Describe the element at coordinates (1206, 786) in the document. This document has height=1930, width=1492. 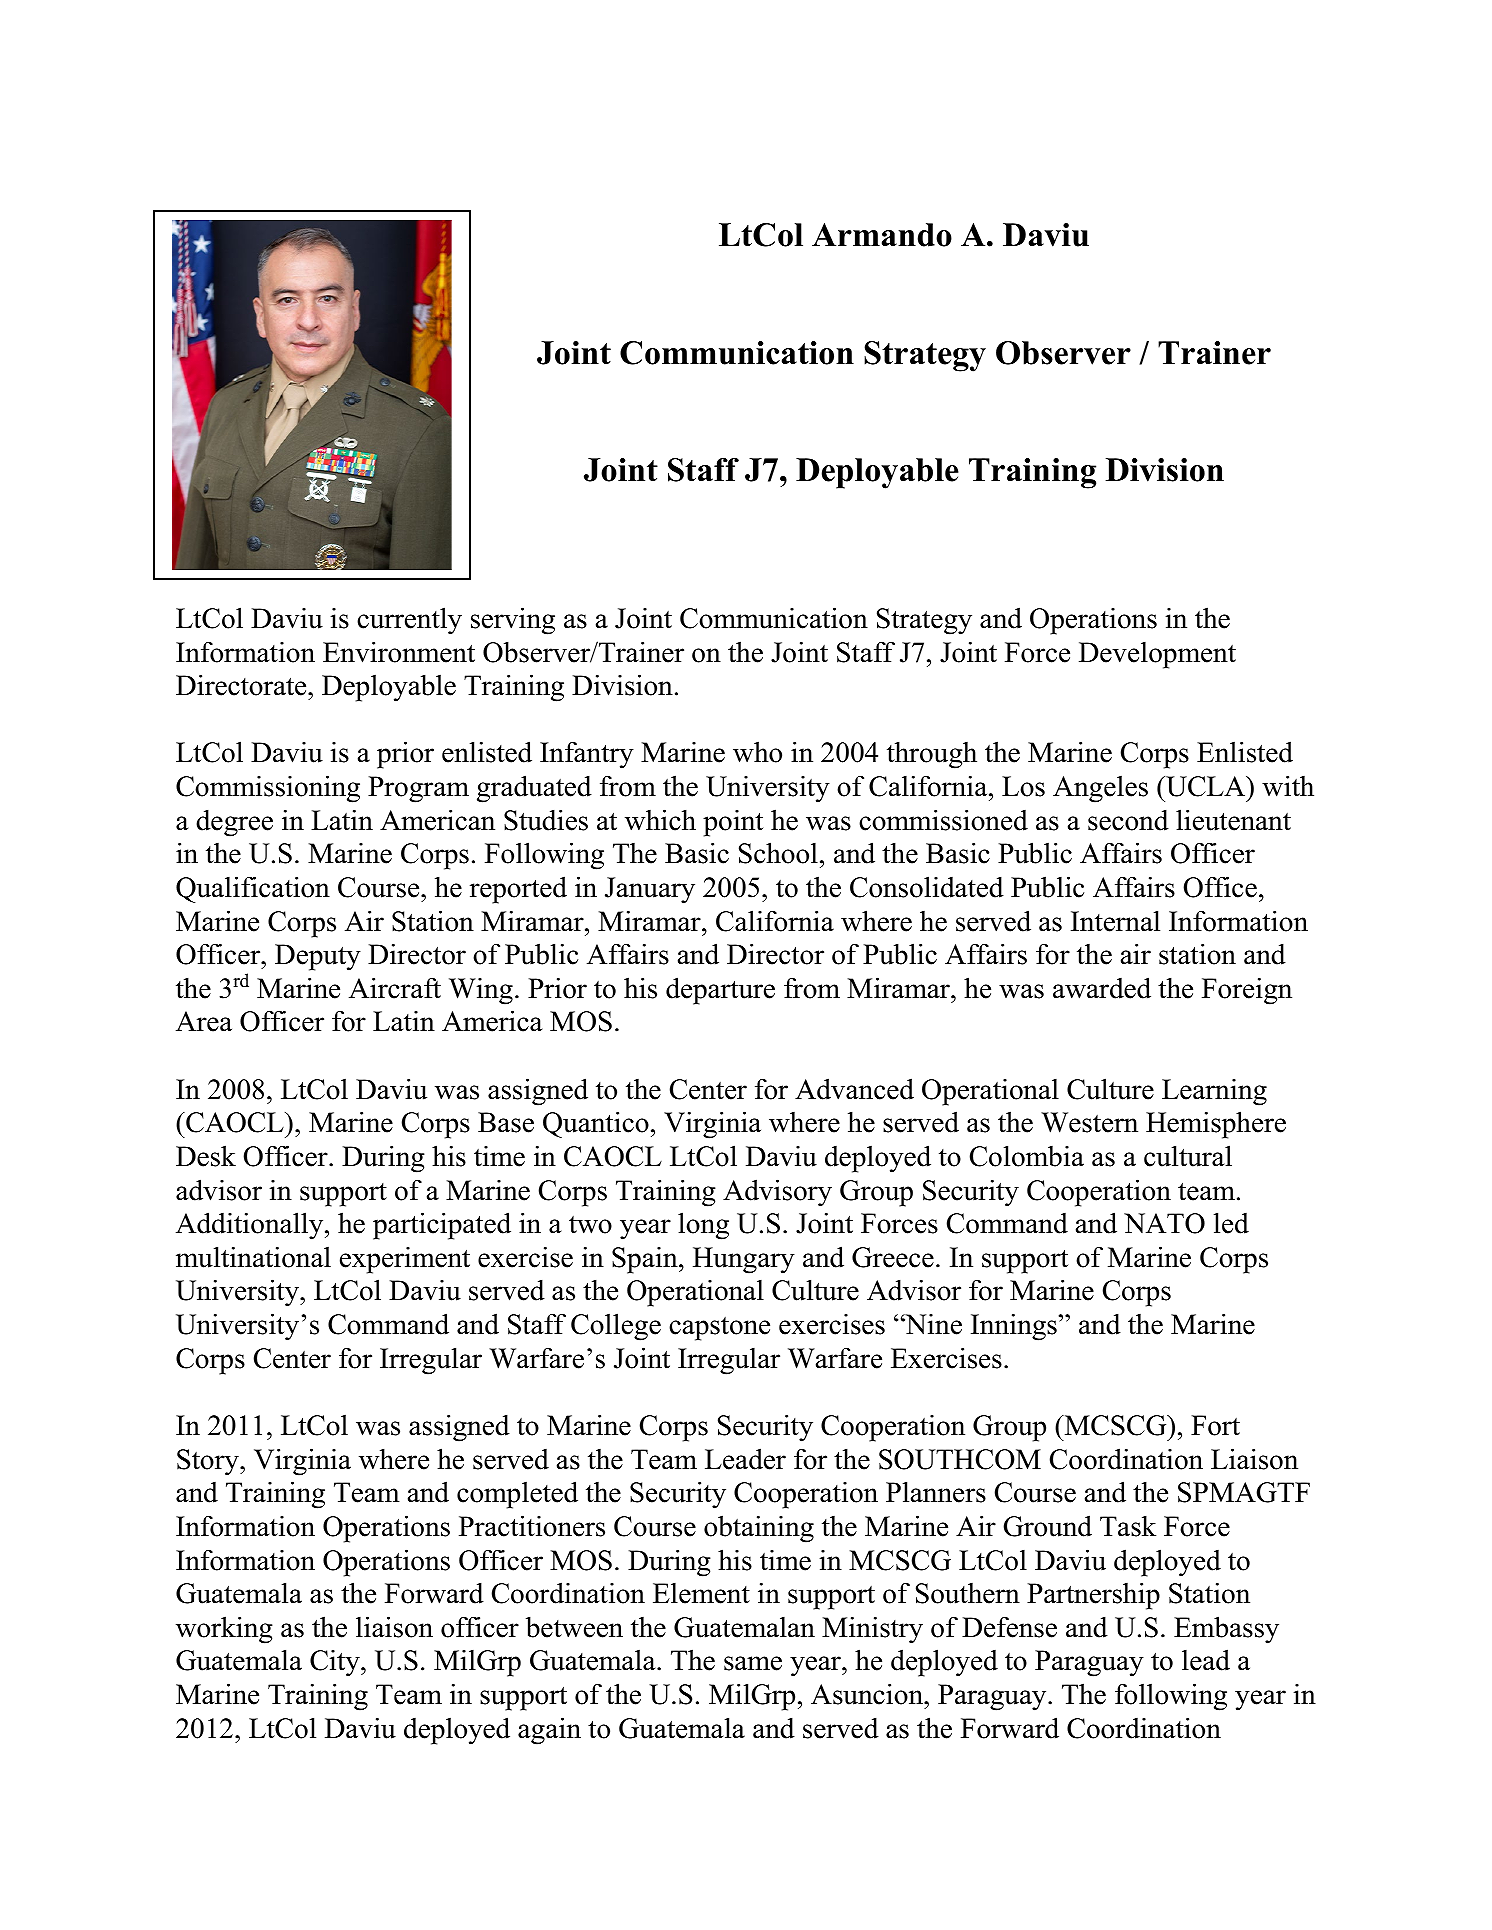
I see `UCLA` at that location.
